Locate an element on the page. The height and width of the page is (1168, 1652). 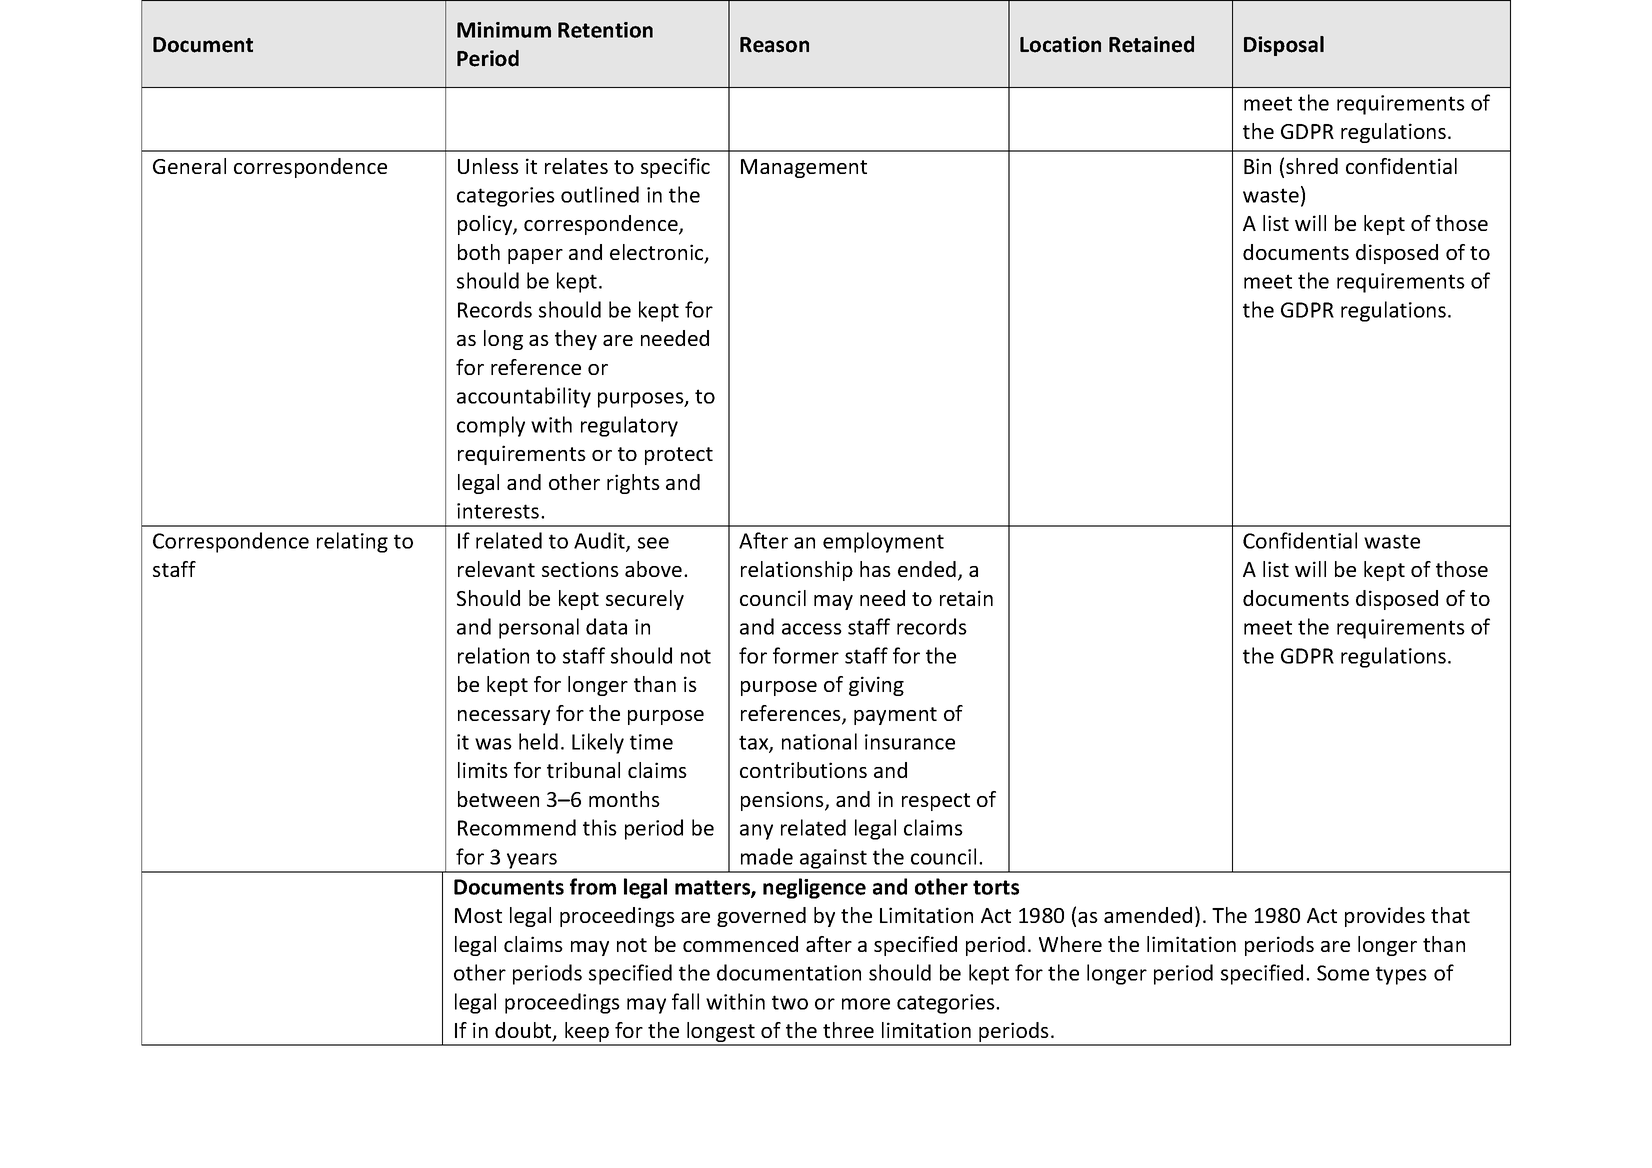
electronic is located at coordinates (658, 253).
